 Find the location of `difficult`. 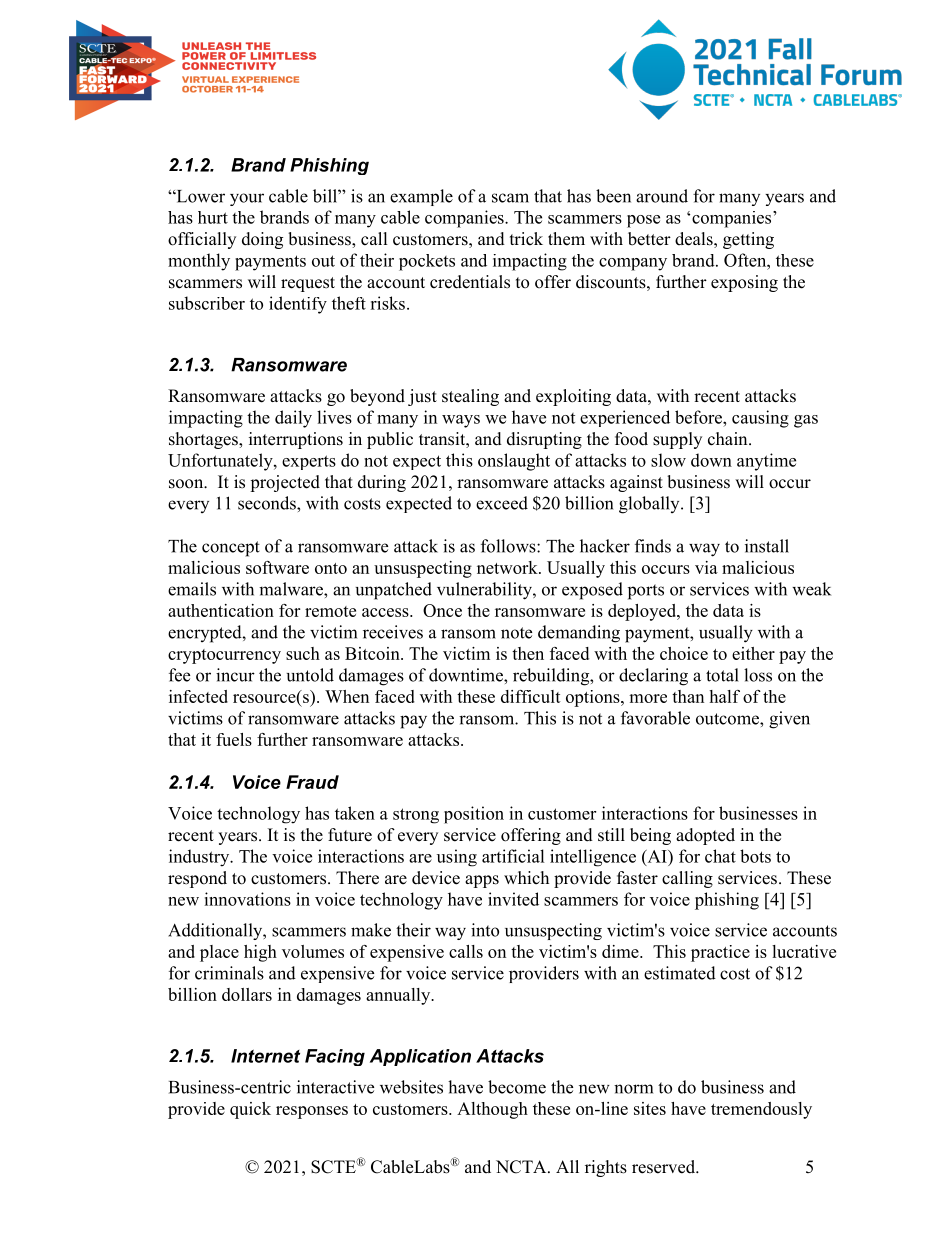

difficult is located at coordinates (531, 696).
